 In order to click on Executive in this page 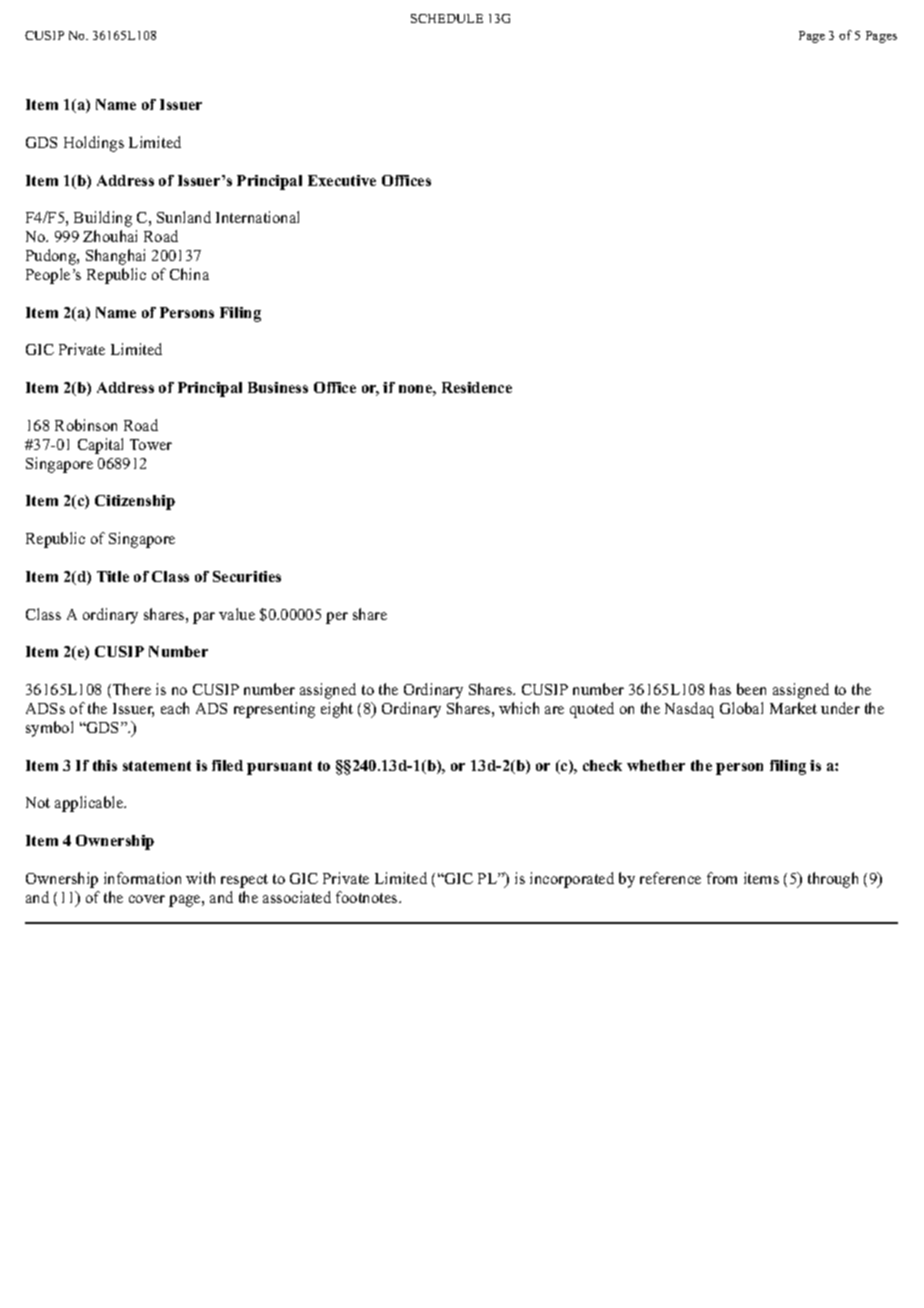, I will do `click(342, 180)`.
